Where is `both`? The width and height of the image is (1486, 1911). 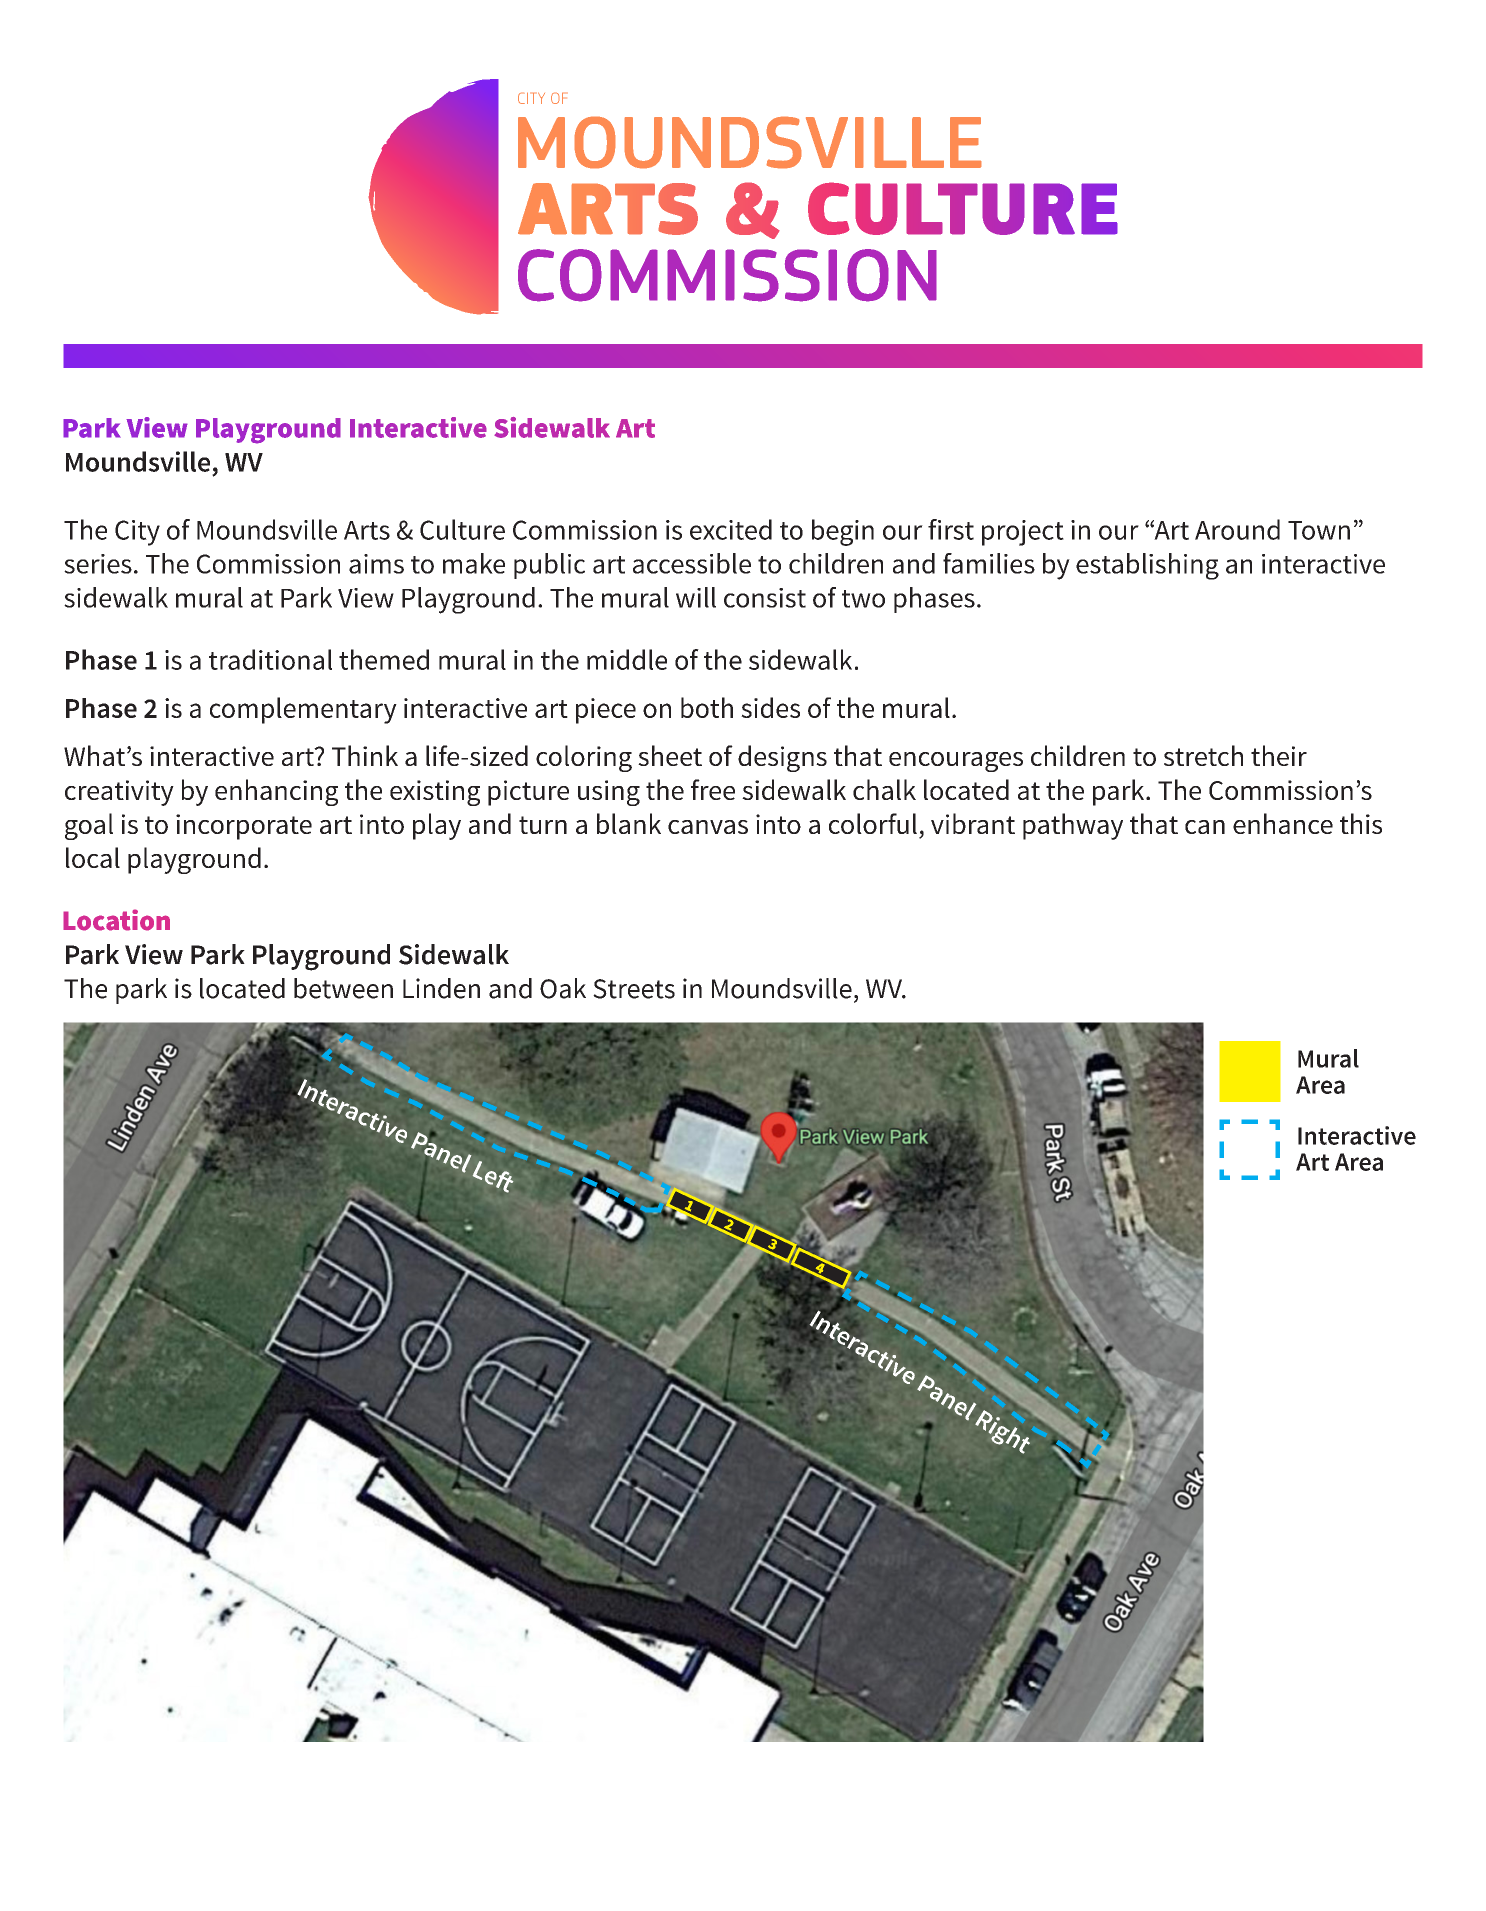 both is located at coordinates (707, 707).
